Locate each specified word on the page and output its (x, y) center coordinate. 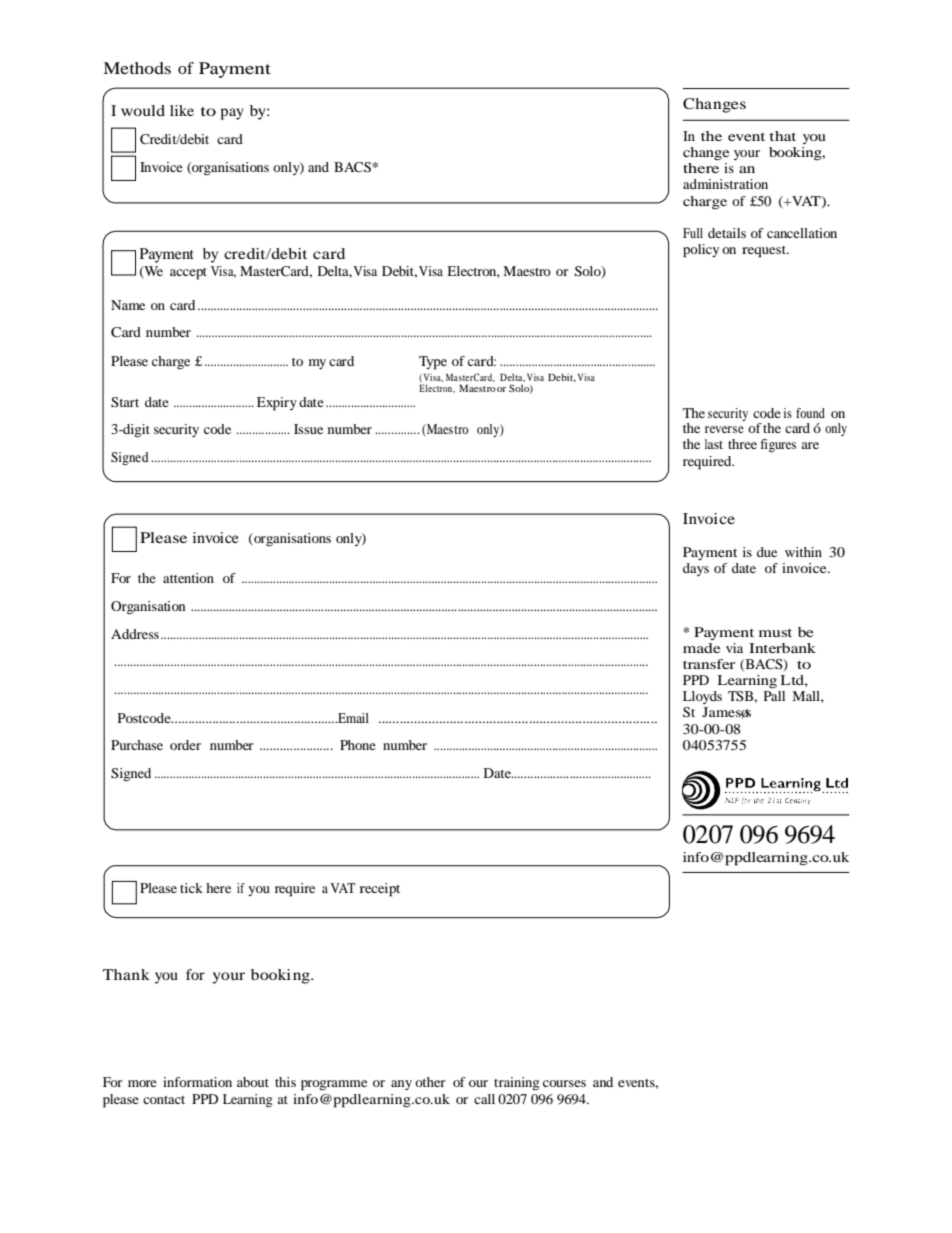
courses (564, 1083)
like (182, 110)
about (253, 1082)
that (782, 136)
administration (725, 184)
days (696, 569)
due (767, 552)
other (430, 1082)
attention (188, 578)
